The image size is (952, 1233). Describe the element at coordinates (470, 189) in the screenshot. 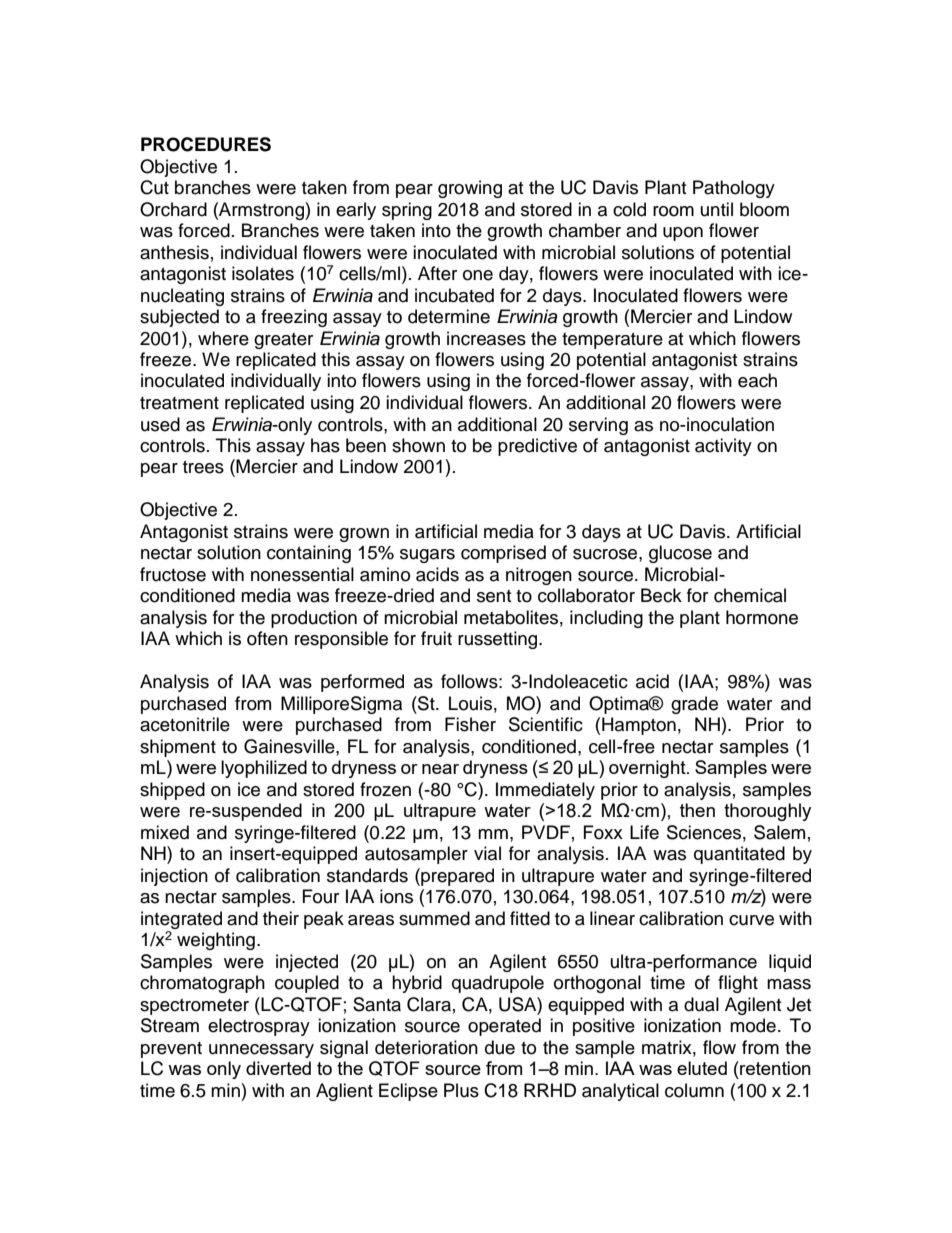

I see `growing` at that location.
